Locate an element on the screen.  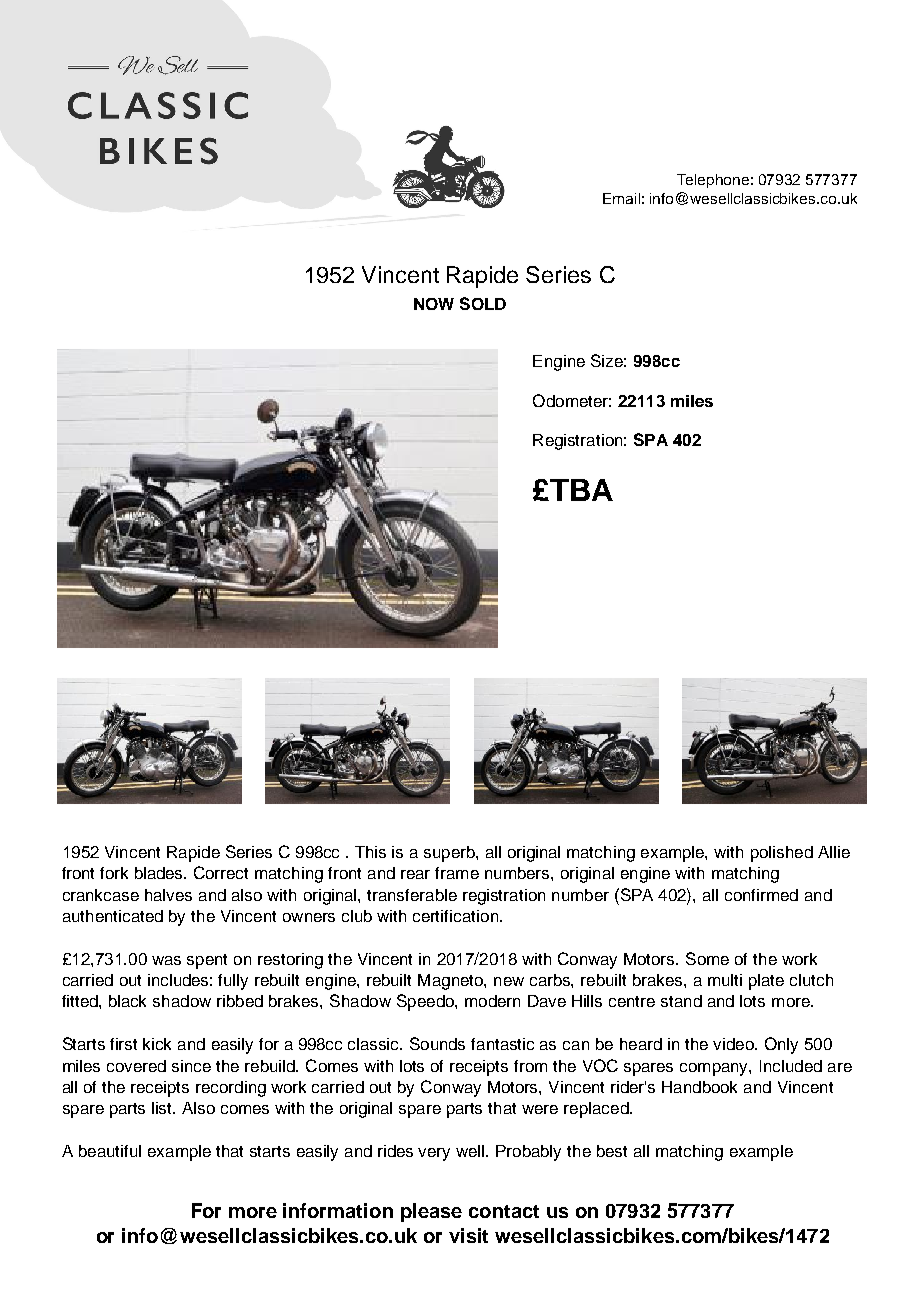
multi is located at coordinates (725, 980).
